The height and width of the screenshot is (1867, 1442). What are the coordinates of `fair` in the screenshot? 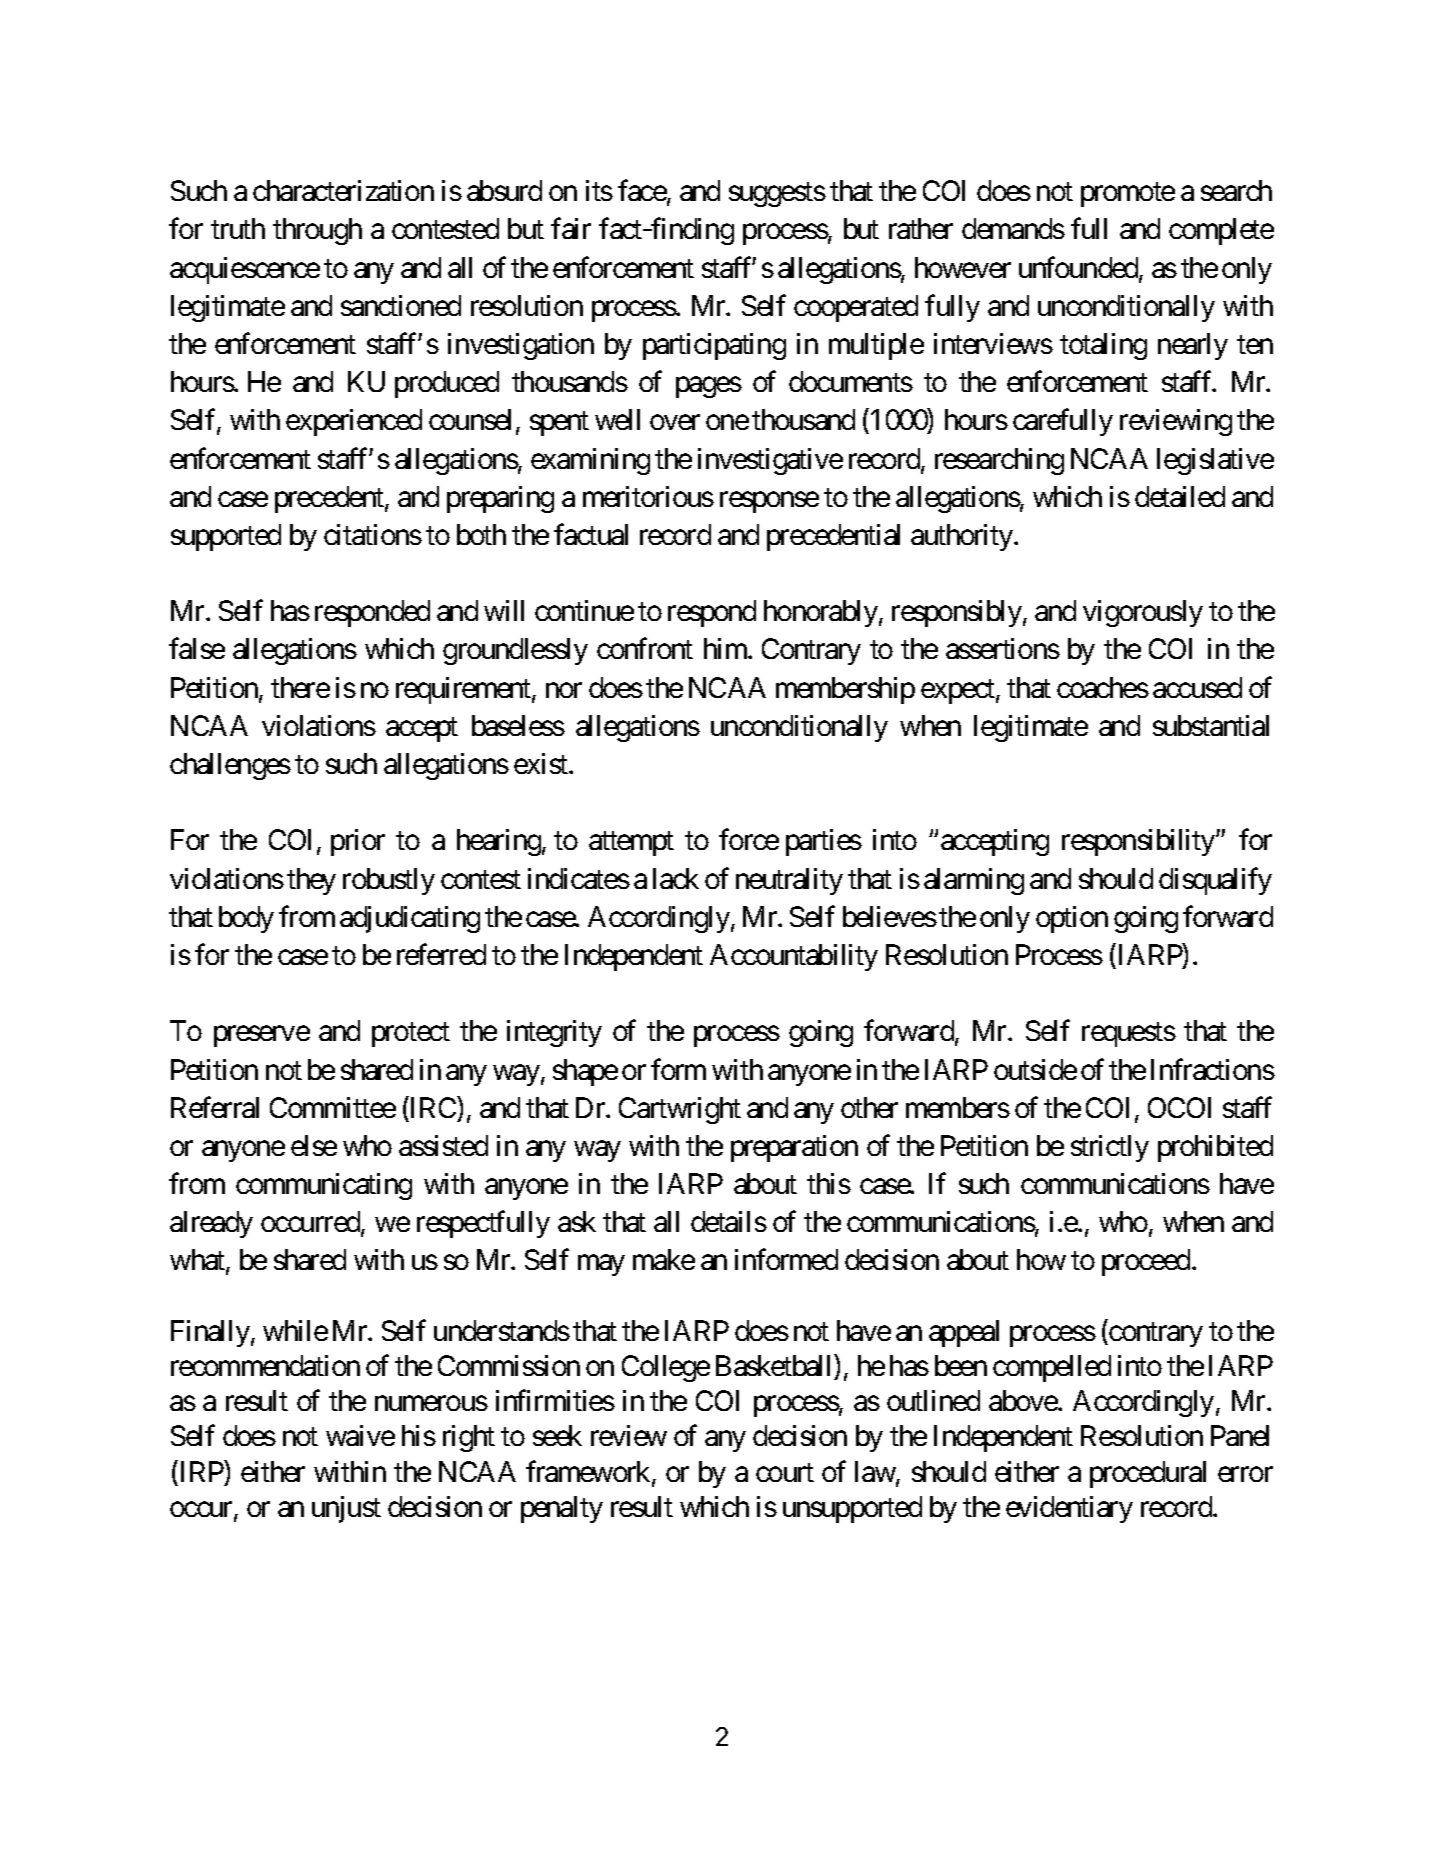 It's located at (571, 228).
